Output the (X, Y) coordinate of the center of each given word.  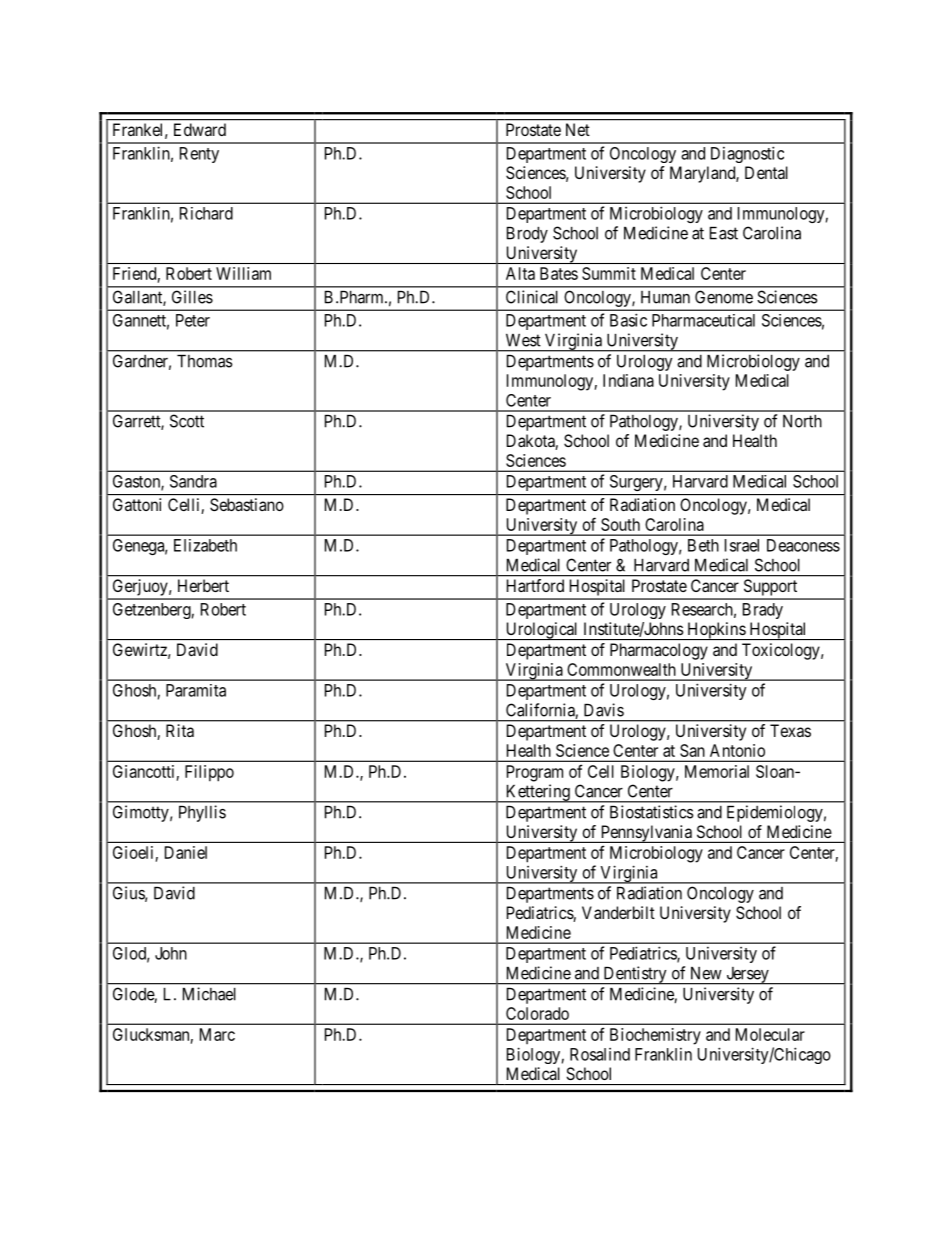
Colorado (537, 1013)
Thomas (205, 361)
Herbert (203, 585)
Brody (527, 235)
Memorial (717, 771)
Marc (217, 1034)
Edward (200, 129)
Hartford (535, 585)
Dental (766, 172)
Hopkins (716, 631)
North (802, 421)
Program (535, 773)
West (523, 340)
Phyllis (202, 813)
